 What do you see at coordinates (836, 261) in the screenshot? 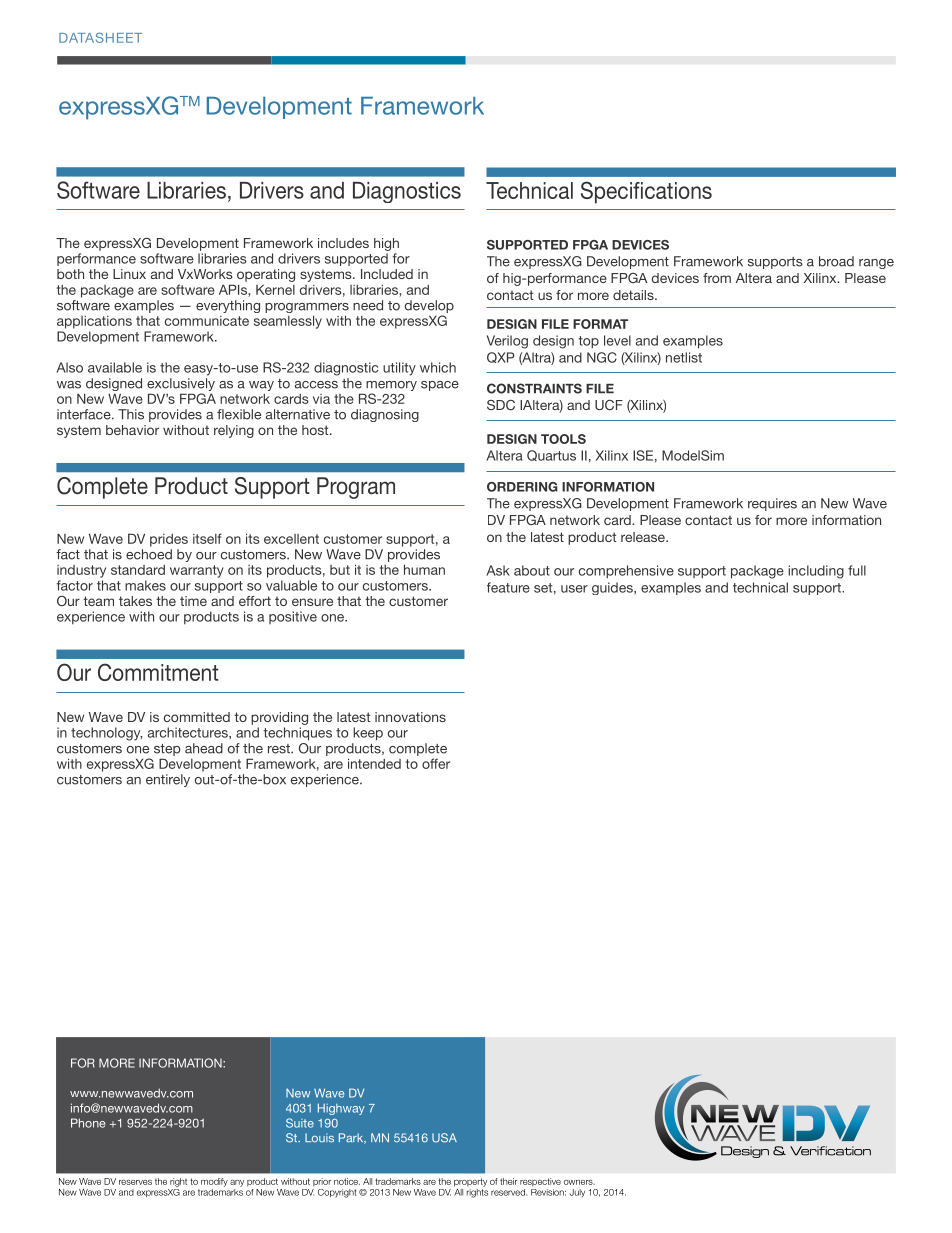
I see `broad` at bounding box center [836, 261].
